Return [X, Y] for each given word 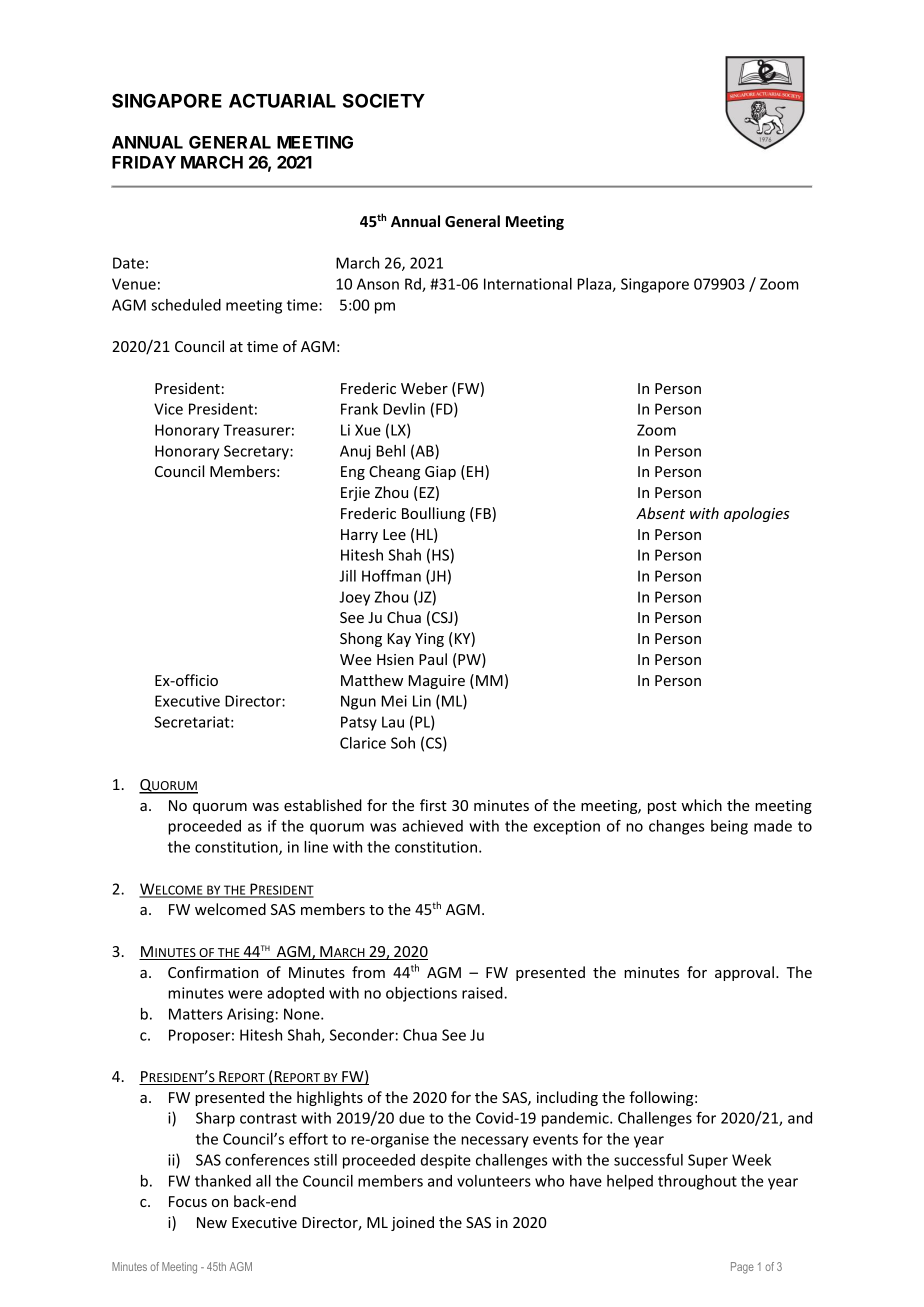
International [528, 284]
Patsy [359, 723]
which [701, 805]
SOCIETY [384, 100]
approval [744, 973]
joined [412, 1223]
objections [421, 994]
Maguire [437, 682]
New [212, 1222]
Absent [660, 513]
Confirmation [213, 972]
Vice [168, 409]
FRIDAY [144, 162]
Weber [424, 388]
